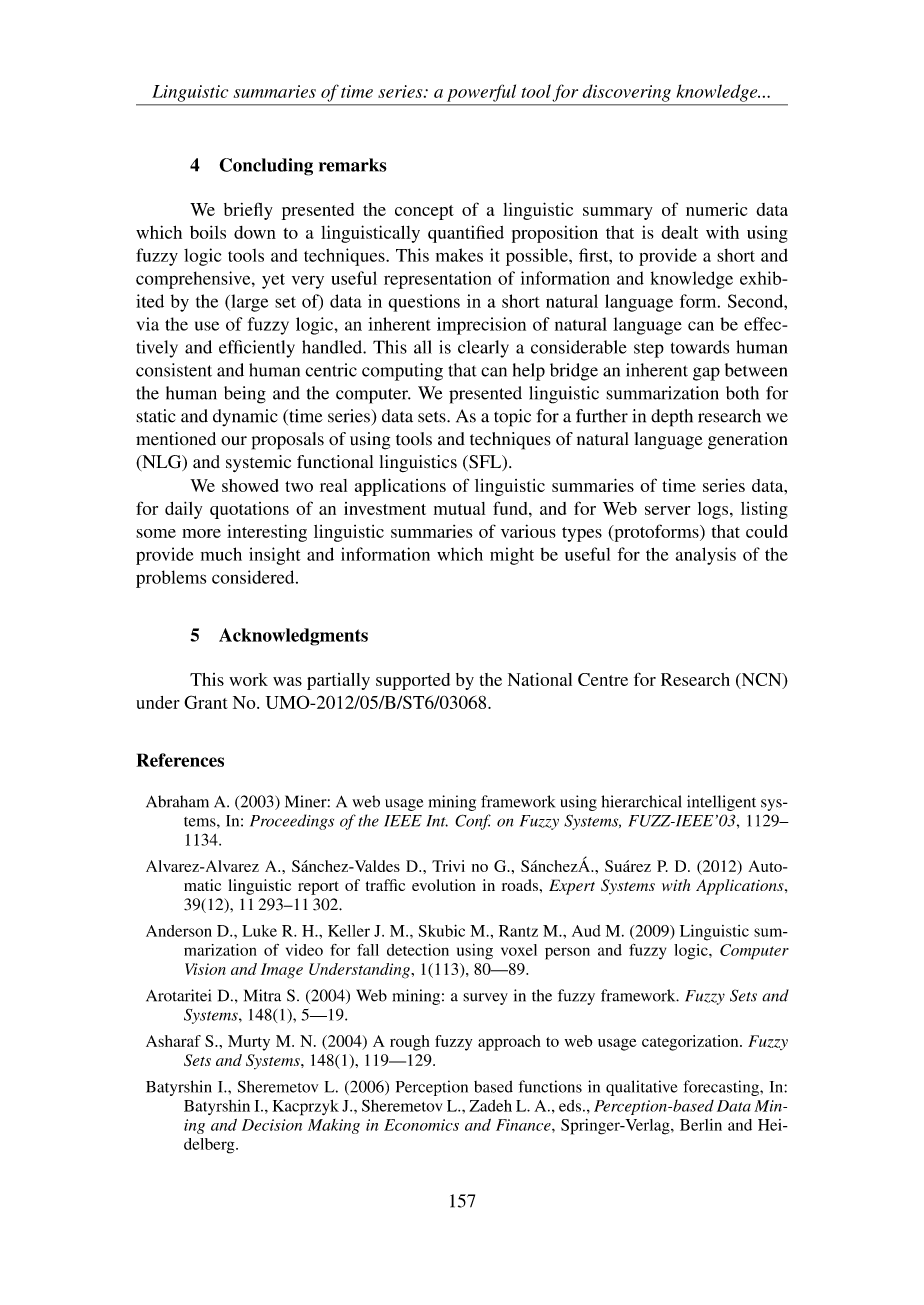  Describe the element at coordinates (512, 556) in the screenshot. I see `might` at that location.
